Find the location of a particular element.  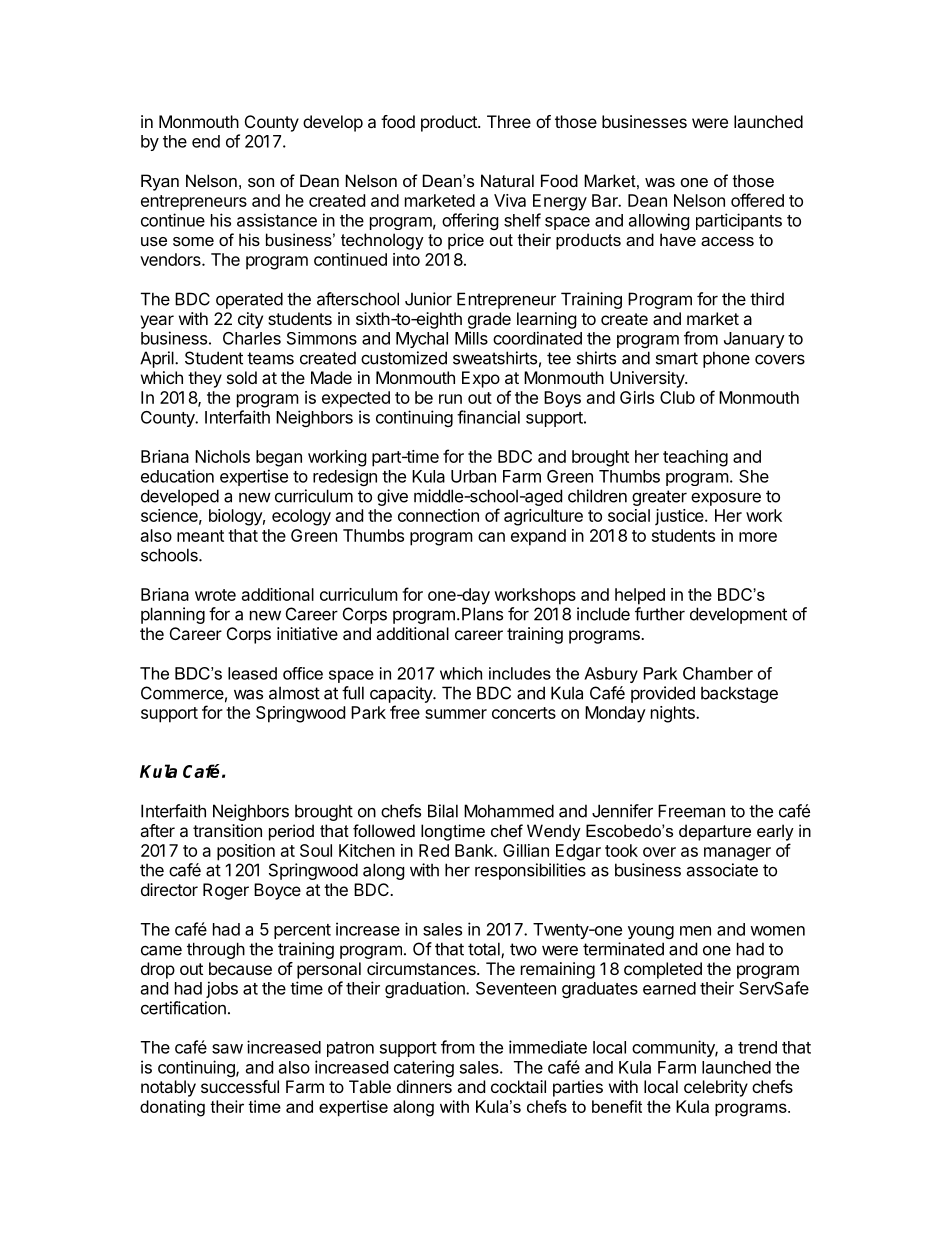

Nichols is located at coordinates (222, 456).
